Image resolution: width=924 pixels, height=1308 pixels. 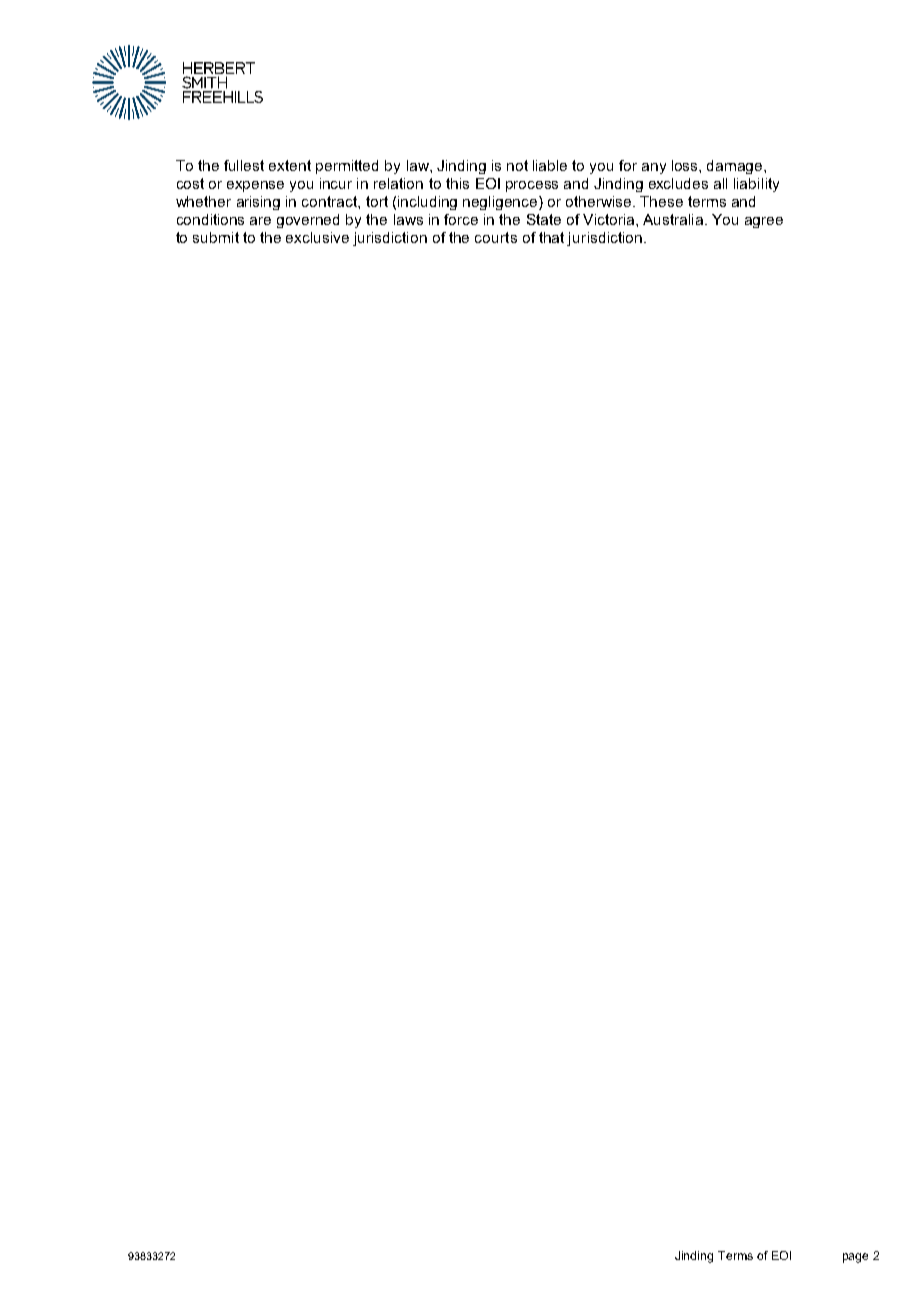 What do you see at coordinates (532, 186) in the screenshot?
I see `process` at bounding box center [532, 186].
